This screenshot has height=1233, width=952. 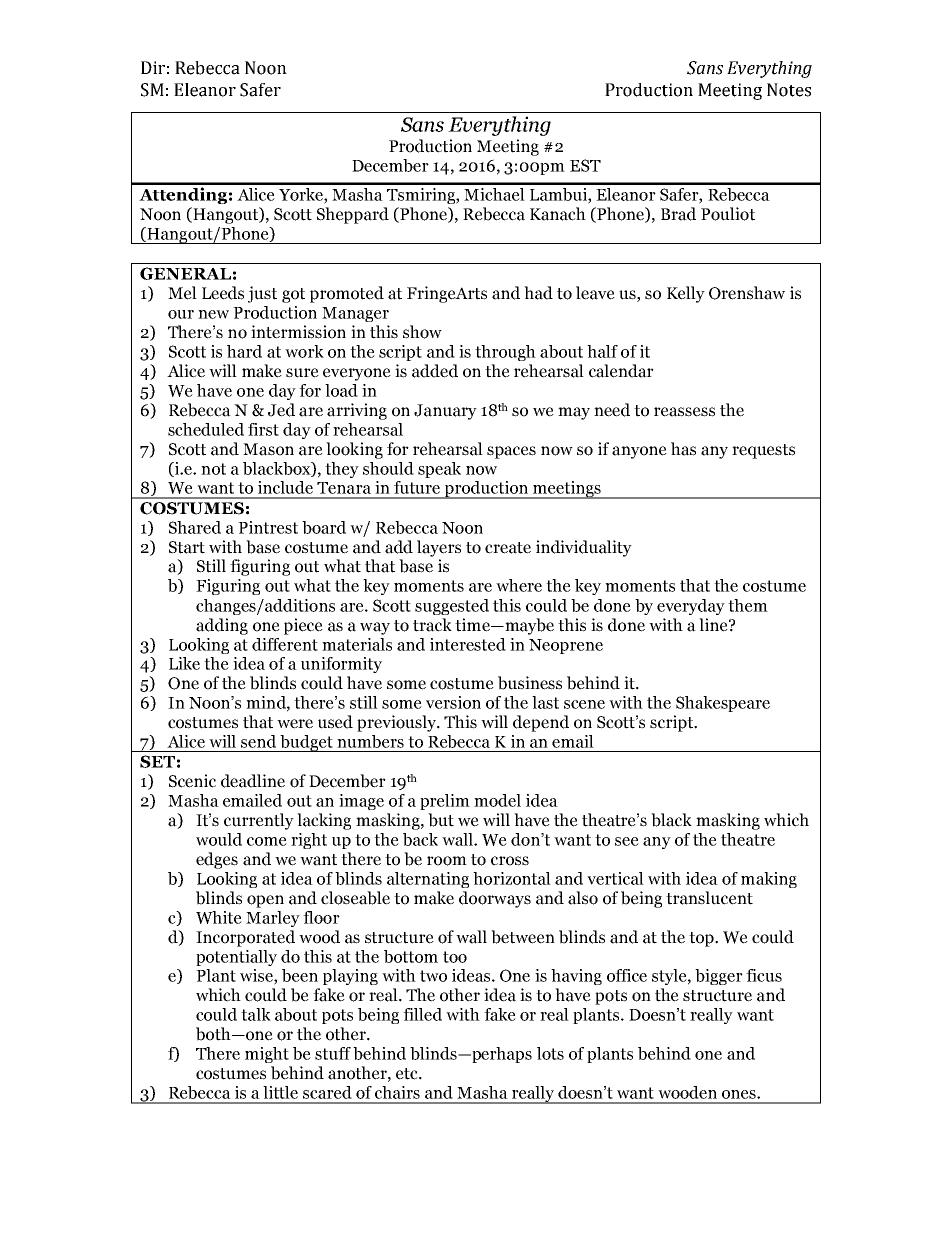 What do you see at coordinates (691, 607) in the screenshot?
I see `everyday` at bounding box center [691, 607].
